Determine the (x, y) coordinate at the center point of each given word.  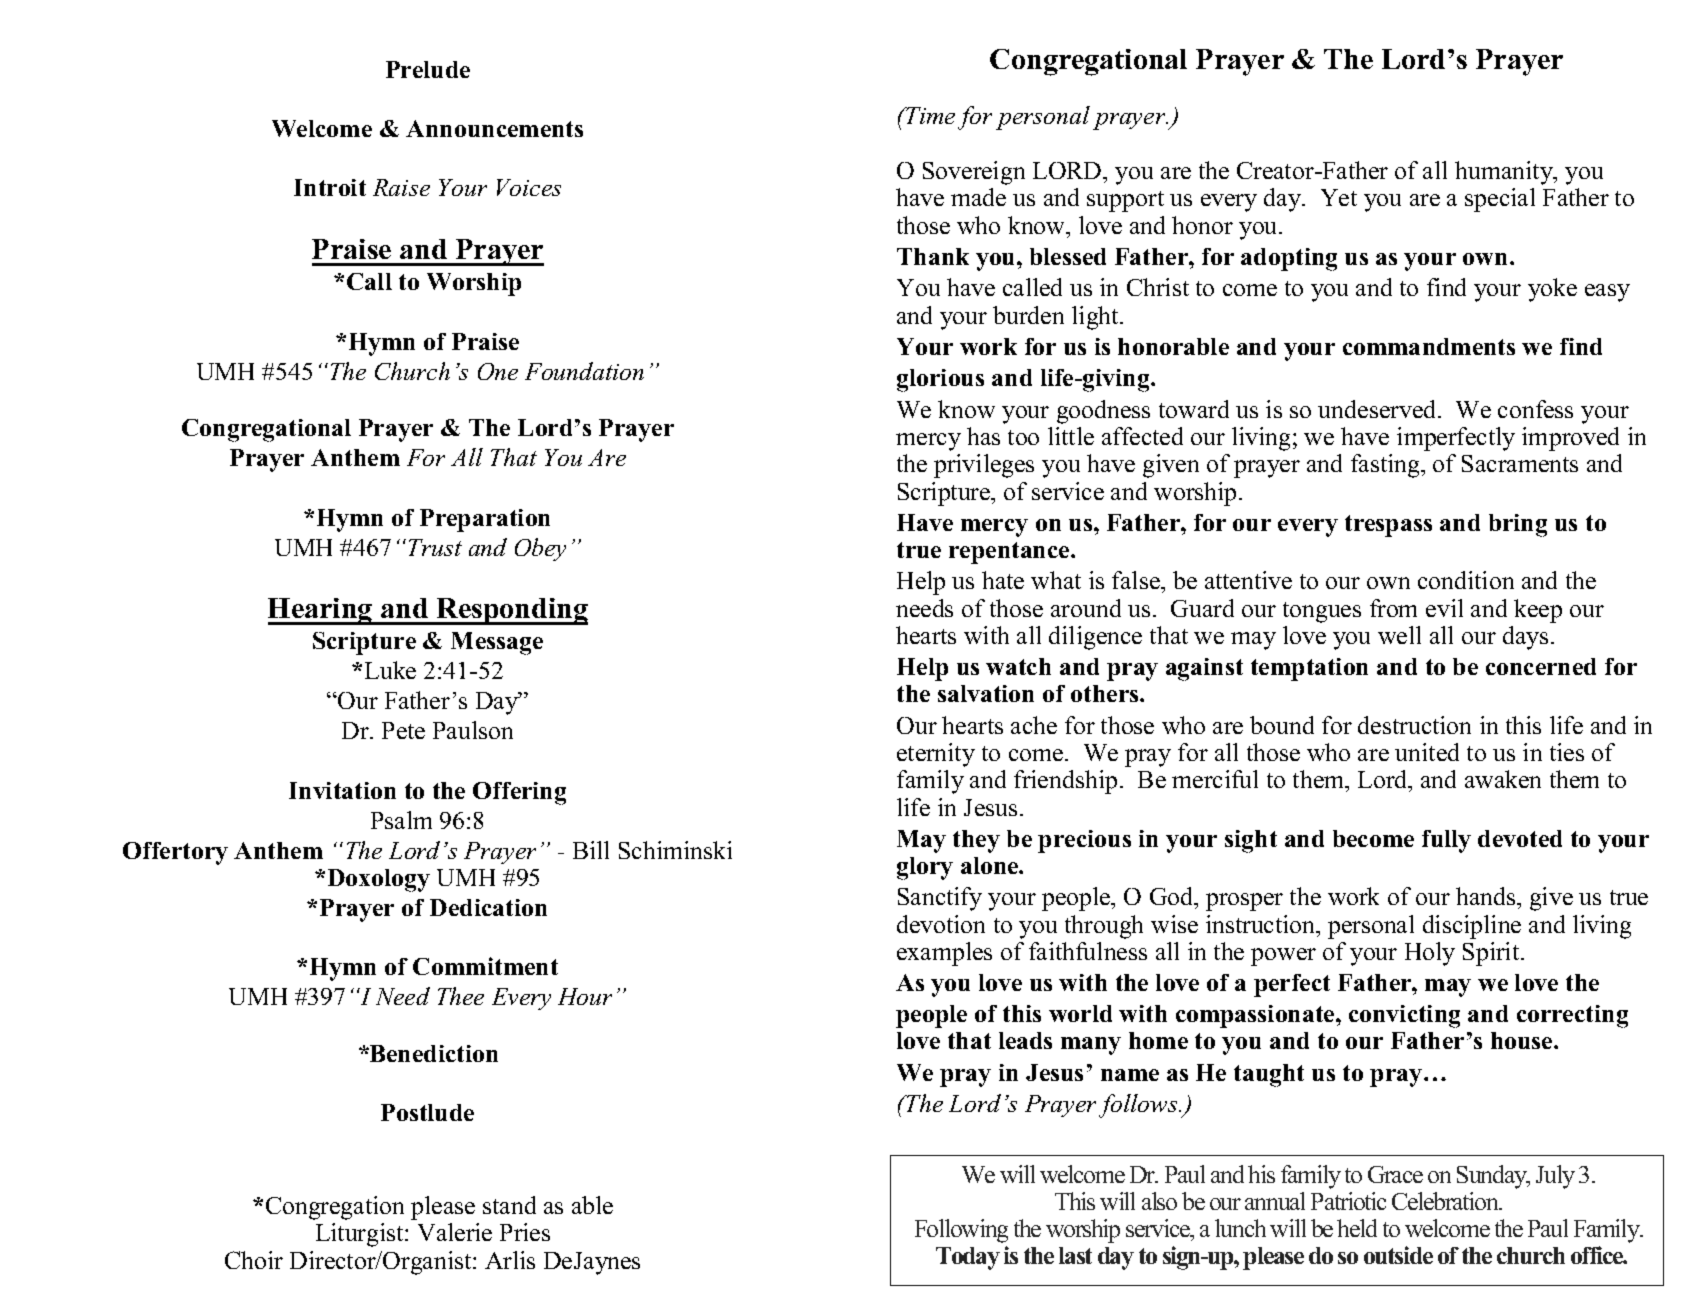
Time (929, 115)
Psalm (401, 820)
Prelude (428, 69)
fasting (1386, 466)
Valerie (455, 1232)
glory (925, 868)
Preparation (485, 520)
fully (1446, 841)
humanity (1505, 173)
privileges (984, 466)
